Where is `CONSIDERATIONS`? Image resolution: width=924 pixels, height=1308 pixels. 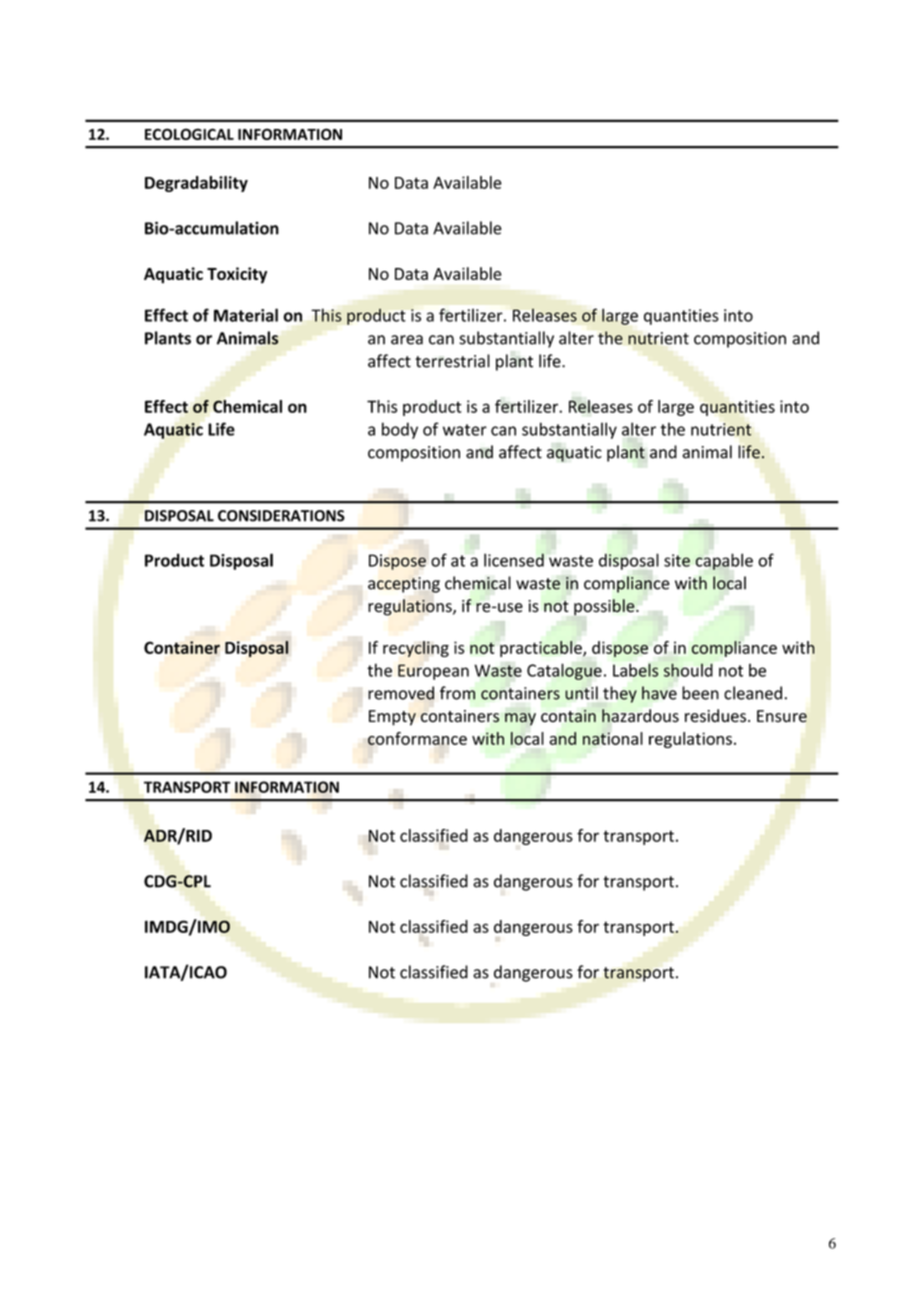 CONSIDERATIONS is located at coordinates (281, 516).
